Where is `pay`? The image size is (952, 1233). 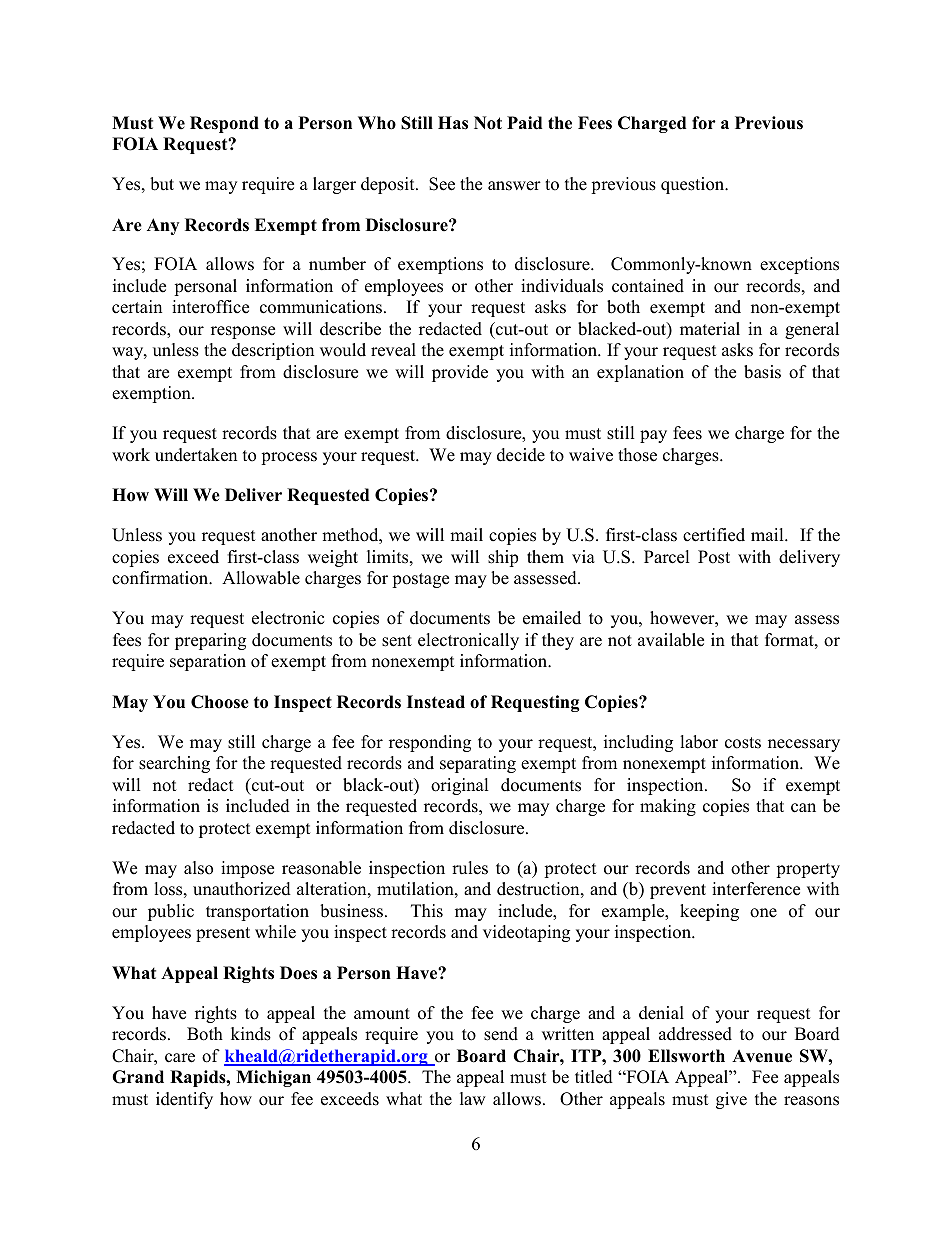
pay is located at coordinates (653, 436).
